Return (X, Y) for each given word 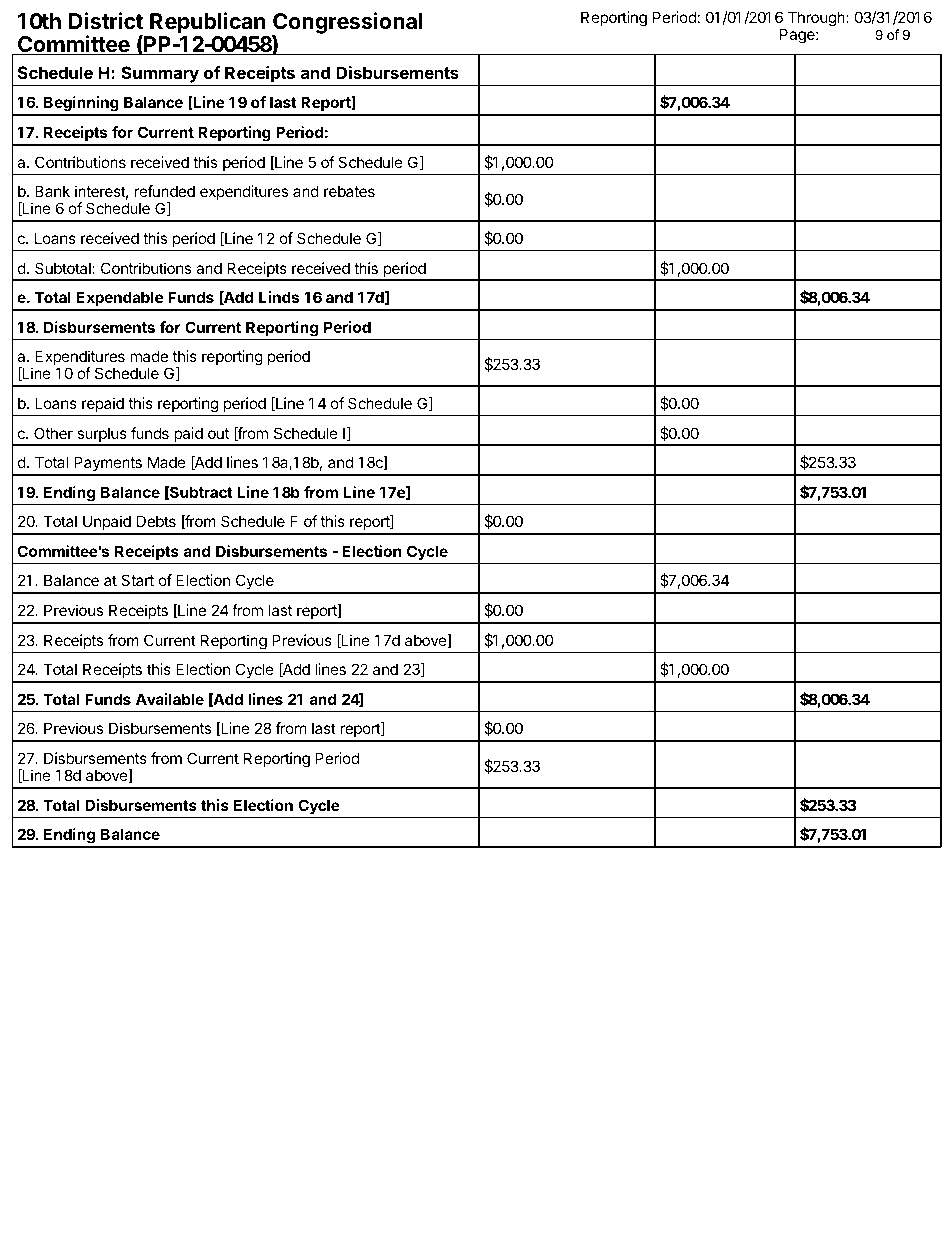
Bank (52, 191)
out (218, 433)
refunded (165, 191)
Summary (160, 76)
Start (137, 580)
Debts (156, 521)
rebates (349, 191)
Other (53, 433)
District (106, 21)
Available (170, 699)
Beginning (81, 105)
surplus (102, 436)
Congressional (347, 24)
